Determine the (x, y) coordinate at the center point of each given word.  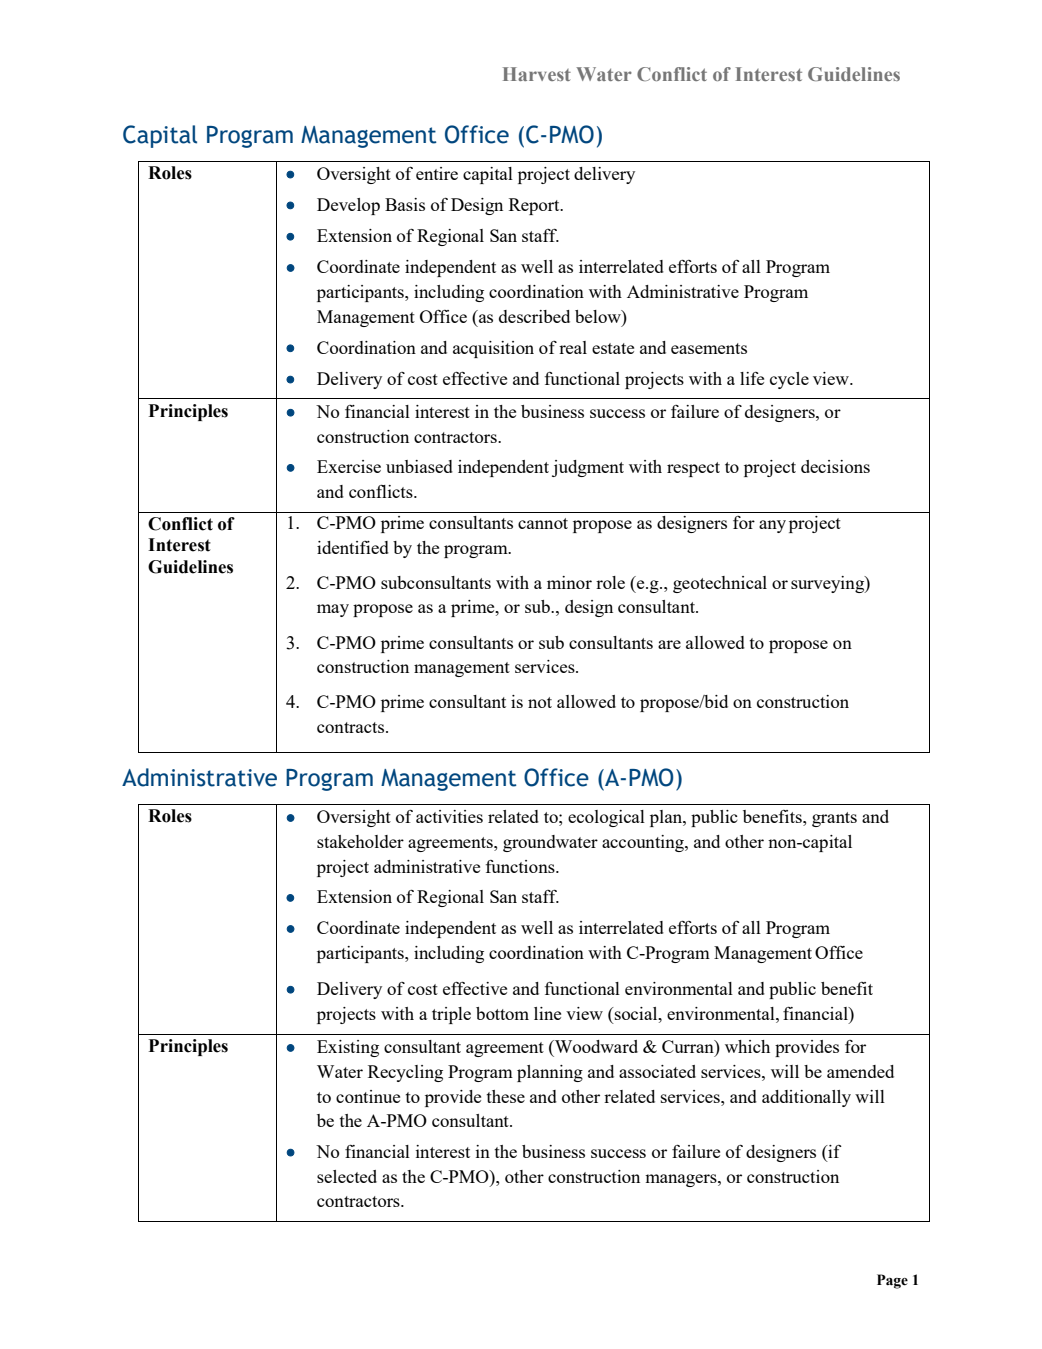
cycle (789, 380)
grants (834, 819)
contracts (350, 727)
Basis (405, 204)
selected (347, 1176)
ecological (606, 818)
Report (535, 206)
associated (657, 1071)
